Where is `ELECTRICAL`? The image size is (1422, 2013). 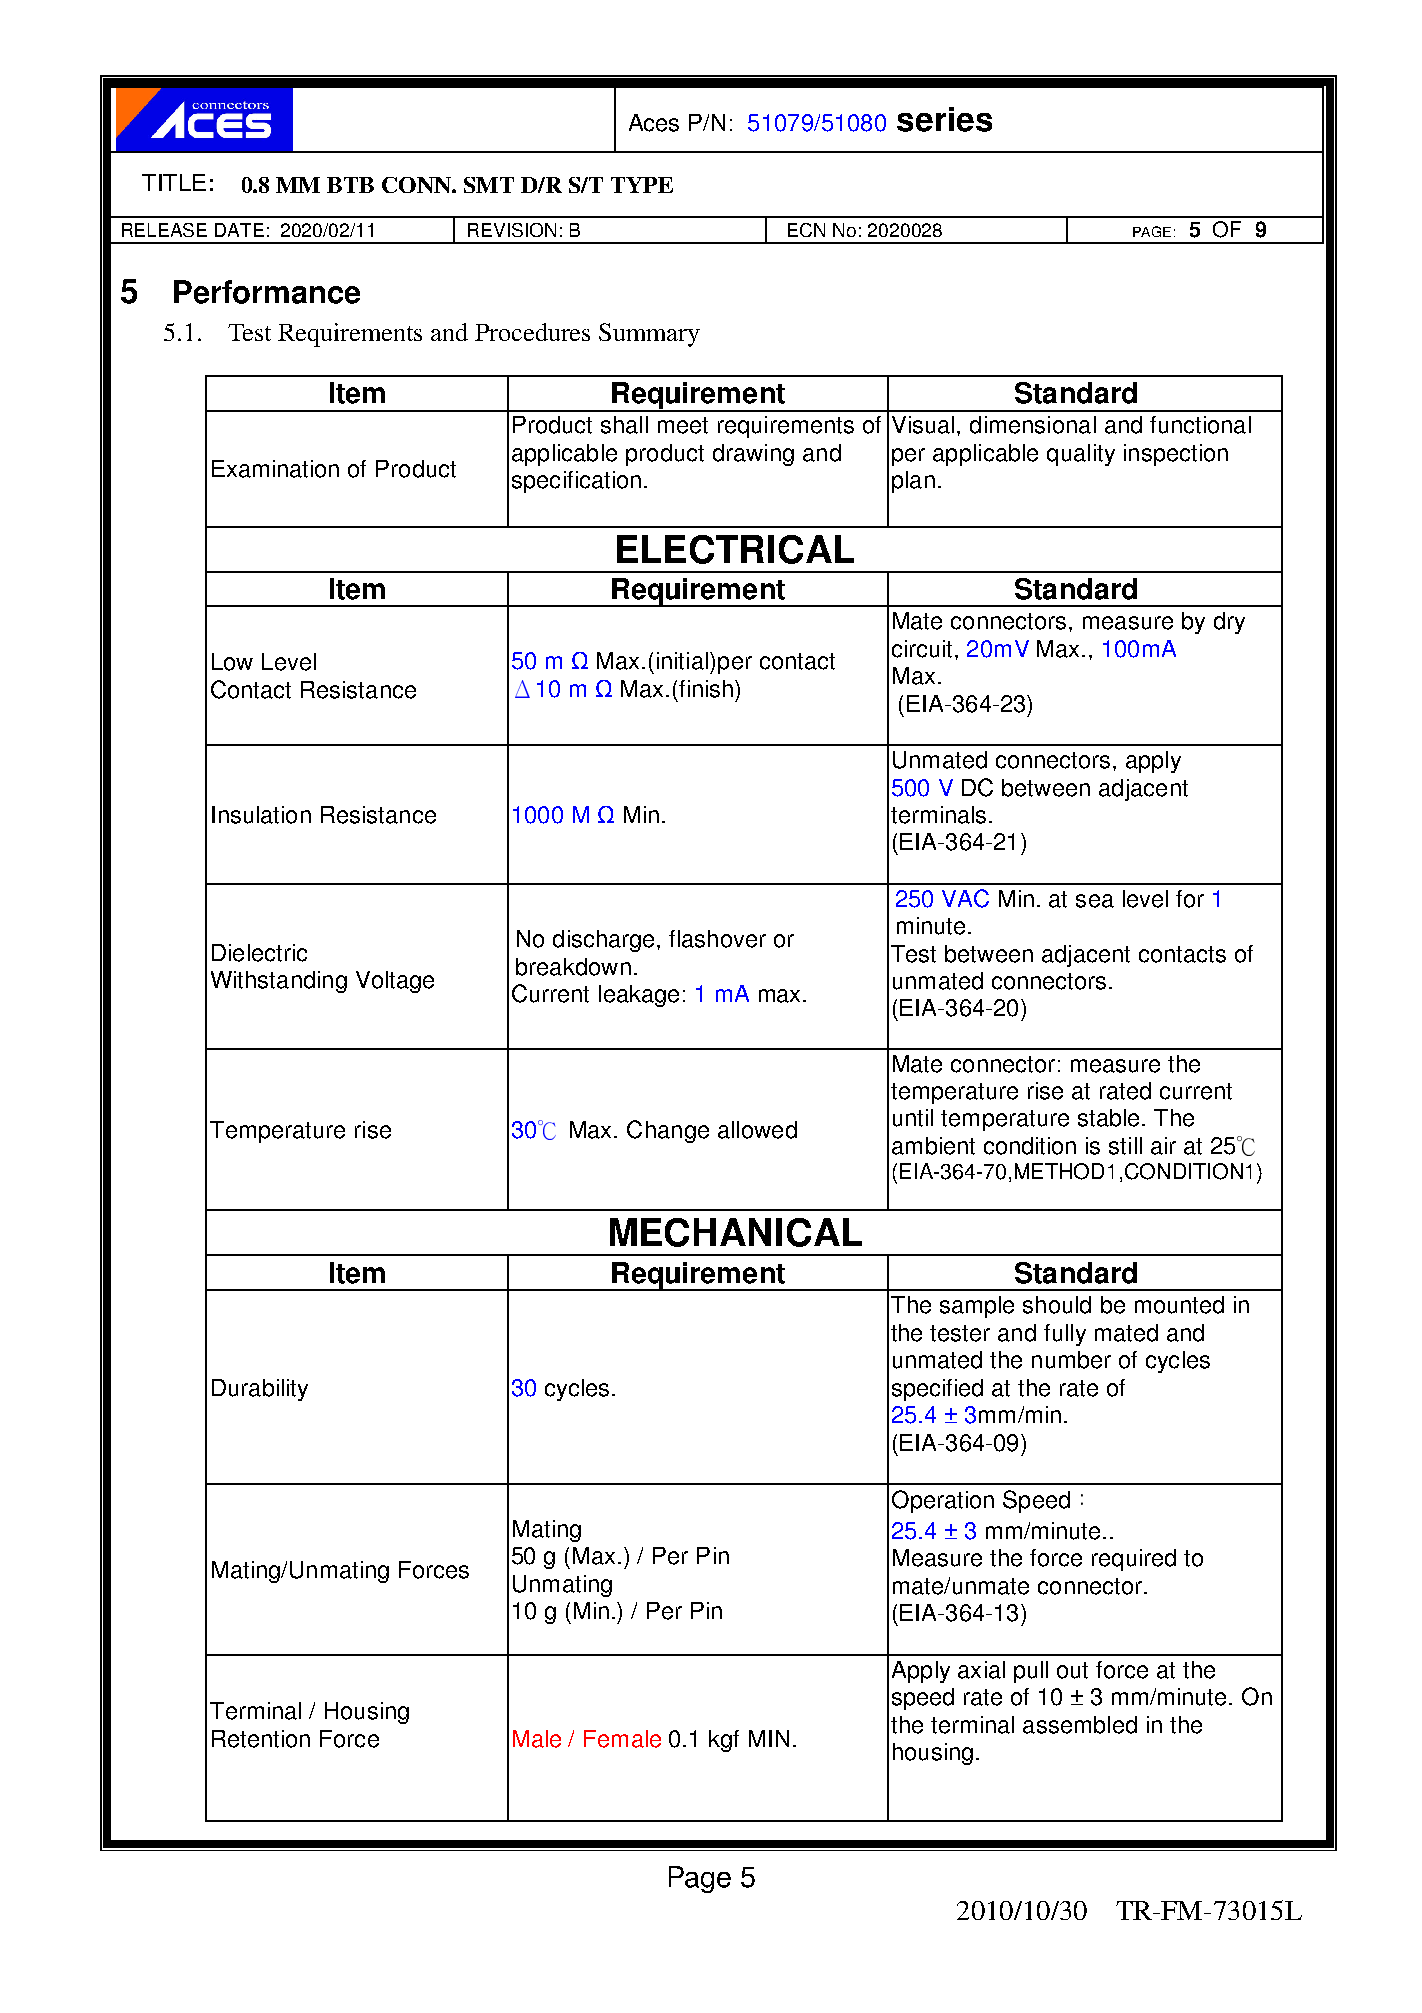 ELECTRICAL is located at coordinates (735, 549).
